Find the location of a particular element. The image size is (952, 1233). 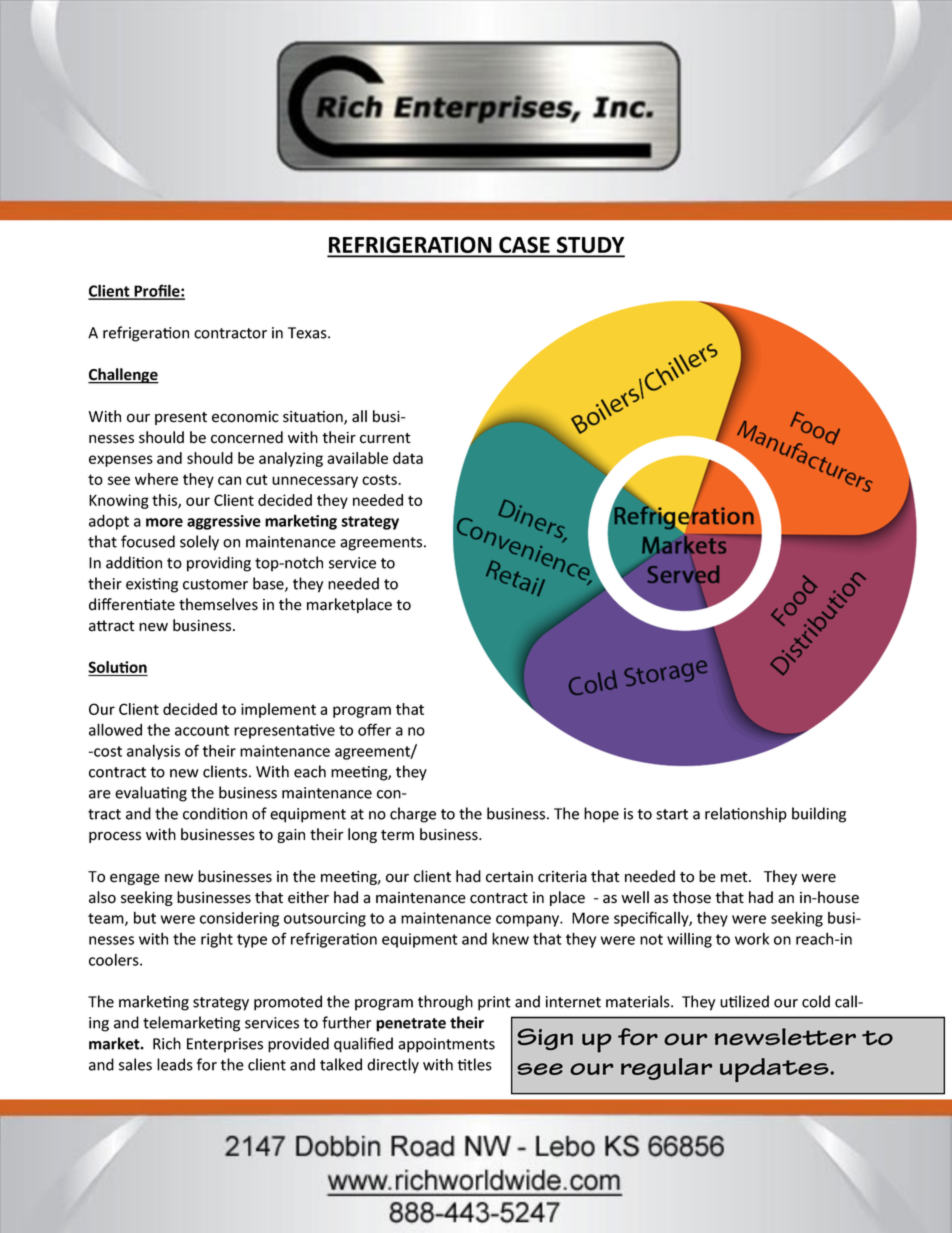

appointments is located at coordinates (446, 1045).
